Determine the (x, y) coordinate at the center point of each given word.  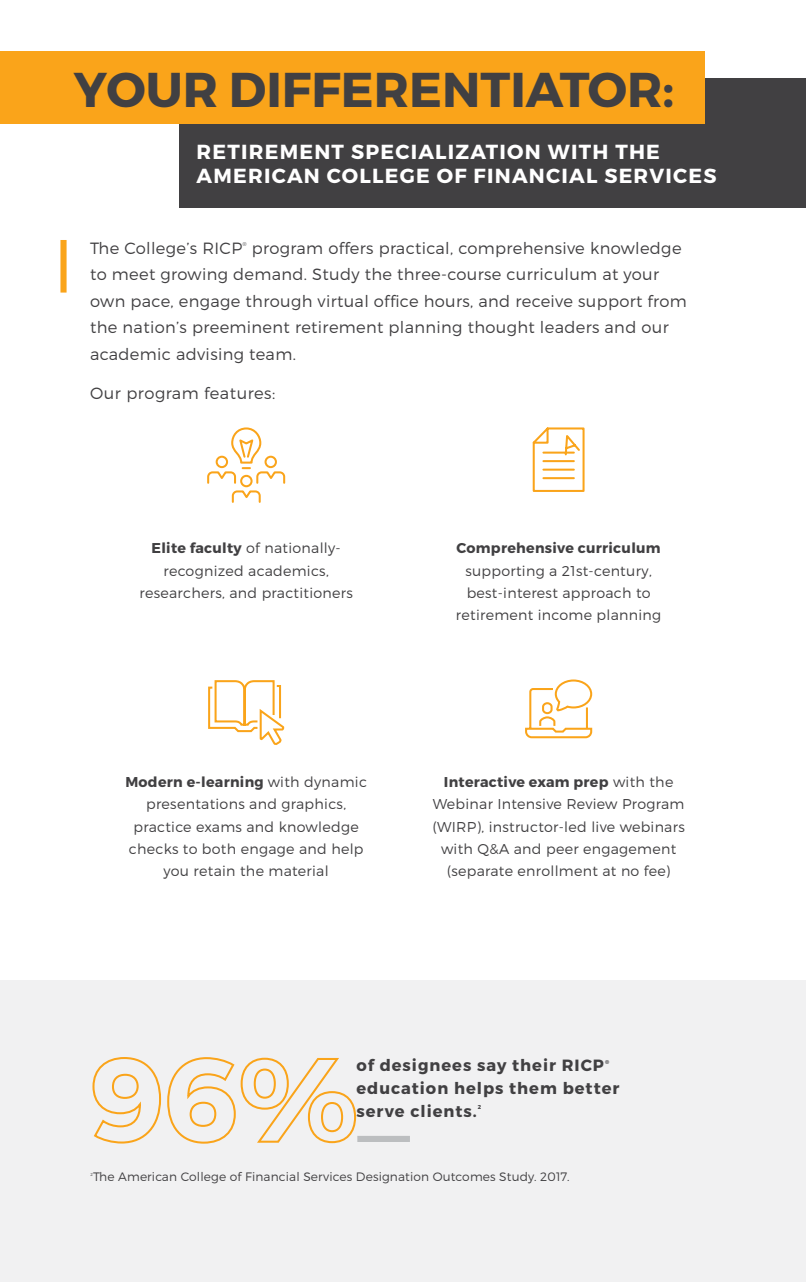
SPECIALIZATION (445, 151)
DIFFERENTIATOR (446, 90)
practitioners (308, 594)
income (565, 614)
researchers (182, 593)
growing (194, 275)
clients (442, 1110)
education (402, 1087)
